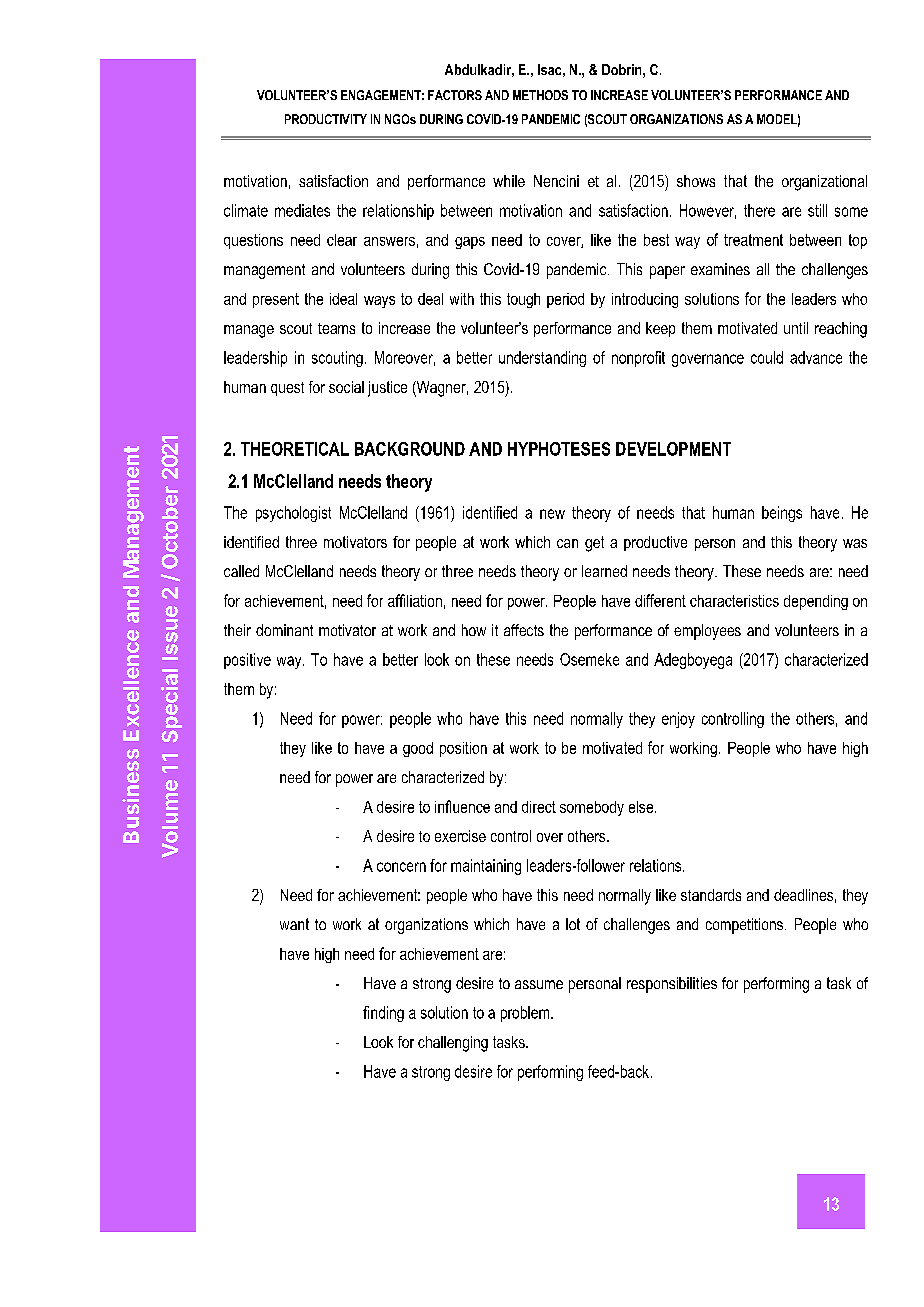 The width and height of the page is (924, 1307). I want to click on enjoy, so click(678, 720).
